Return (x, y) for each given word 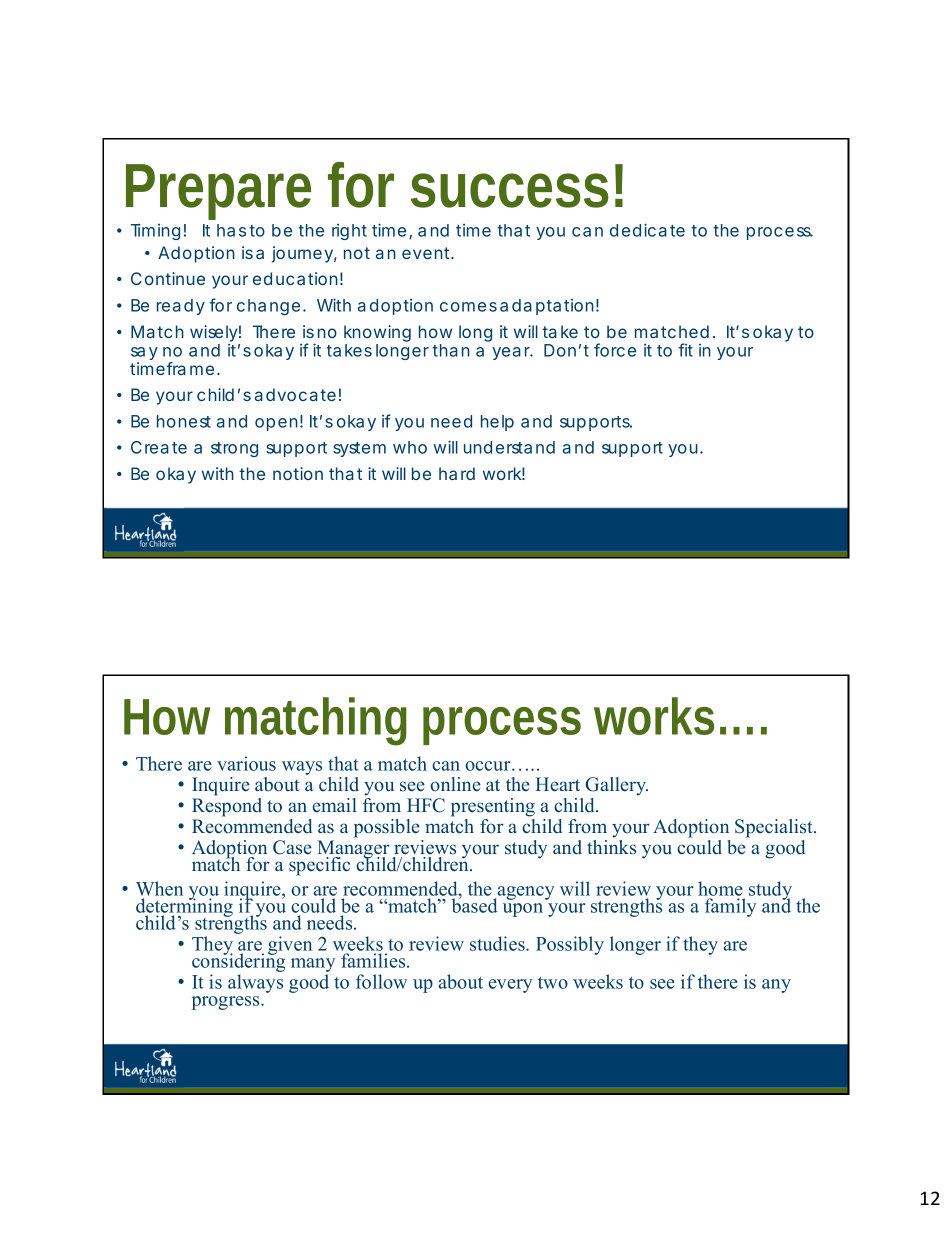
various (246, 763)
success (510, 190)
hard (457, 473)
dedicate (647, 230)
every (510, 986)
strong (234, 449)
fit (685, 350)
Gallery (616, 786)
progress (227, 1003)
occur (489, 766)
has (231, 230)
